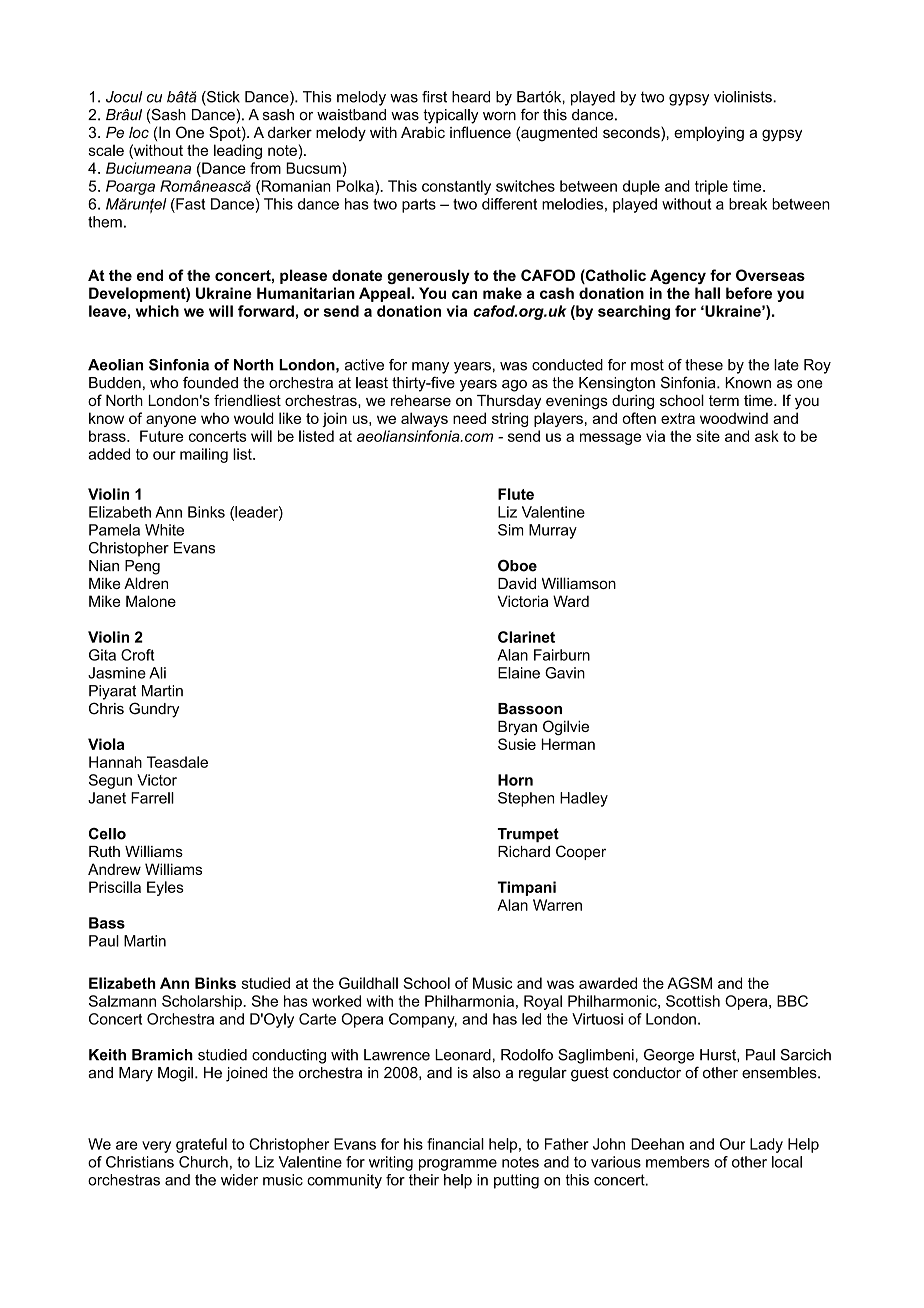  I want to click on Elaine, so click(519, 673).
